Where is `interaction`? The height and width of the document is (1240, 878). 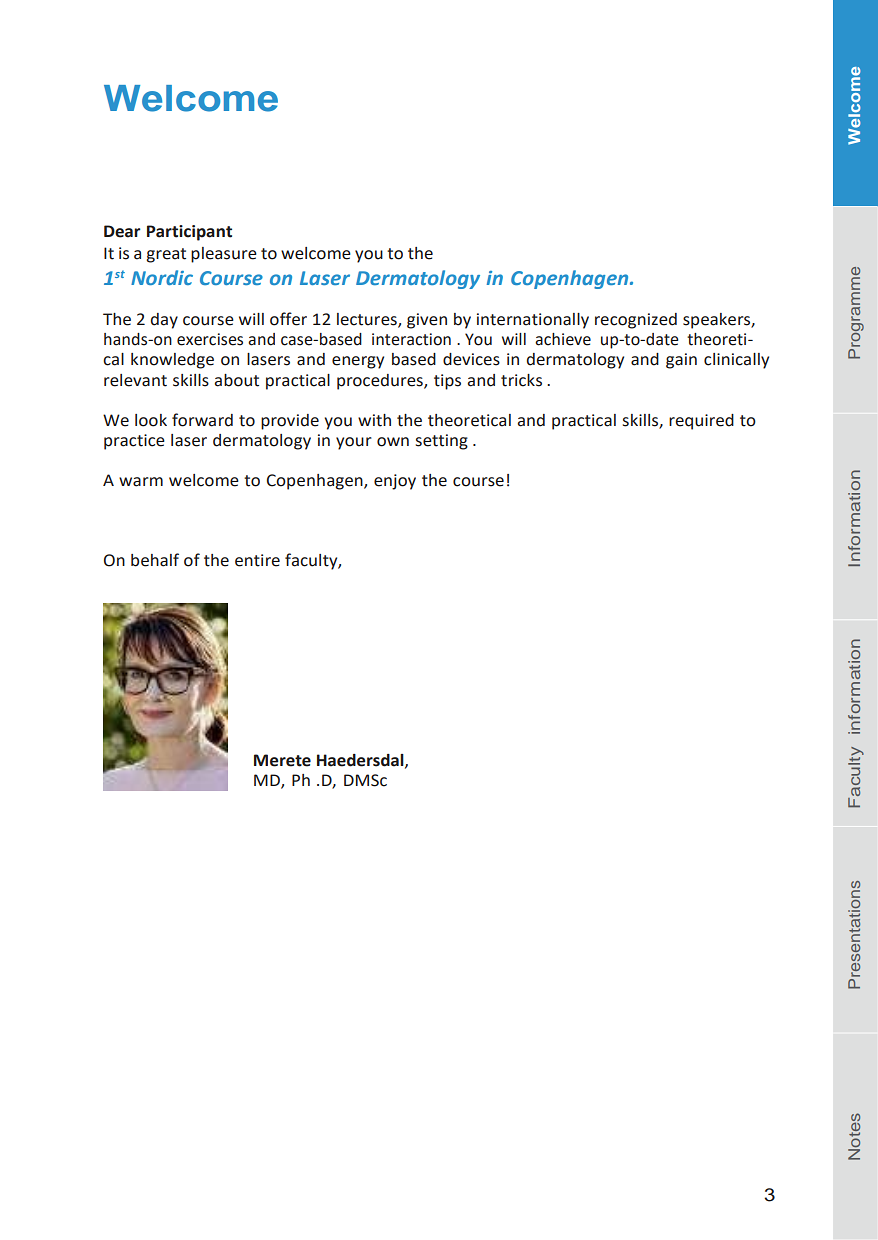
interaction is located at coordinates (411, 339).
